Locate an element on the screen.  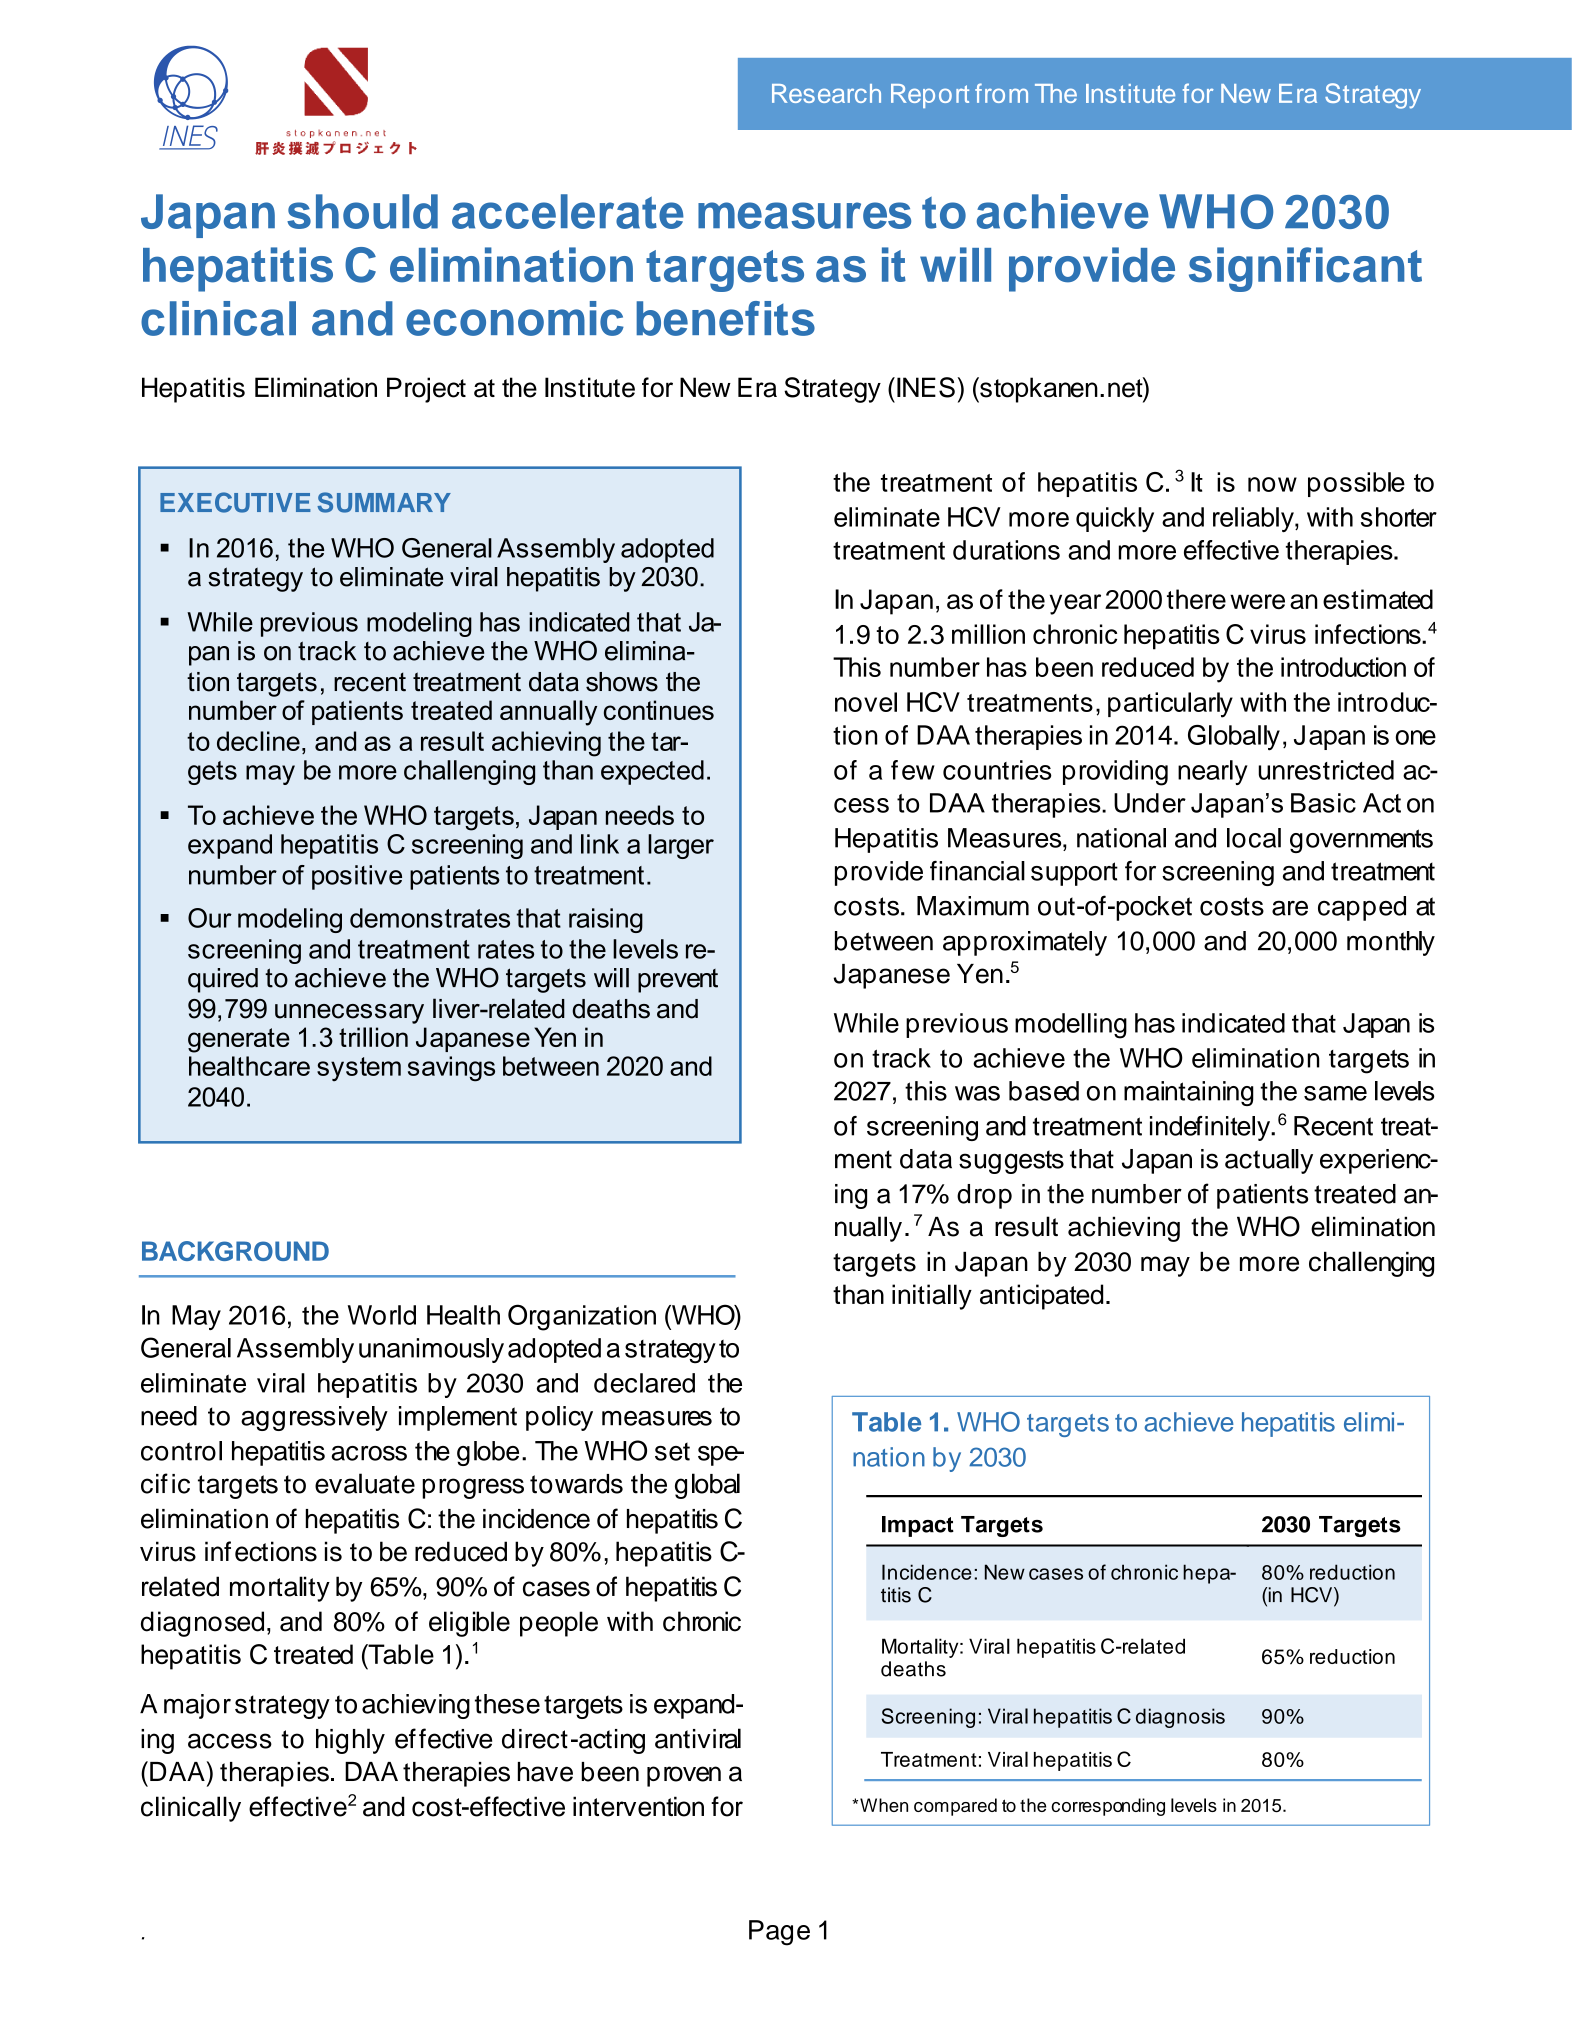
Page is located at coordinates (779, 1933).
